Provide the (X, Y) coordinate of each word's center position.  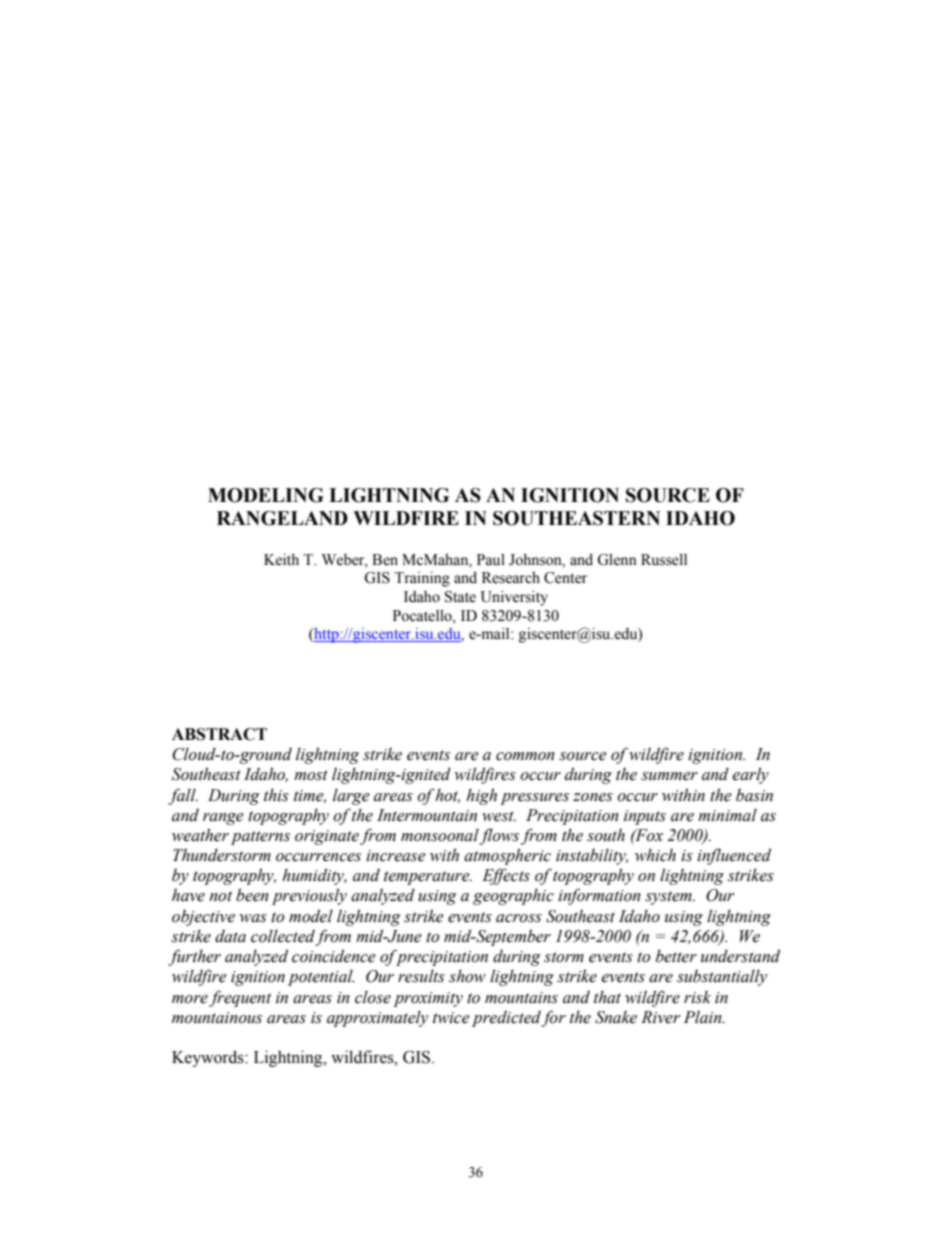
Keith (281, 559)
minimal (727, 815)
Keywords (209, 1058)
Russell (664, 559)
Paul (491, 560)
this (276, 795)
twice (451, 1018)
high (481, 796)
